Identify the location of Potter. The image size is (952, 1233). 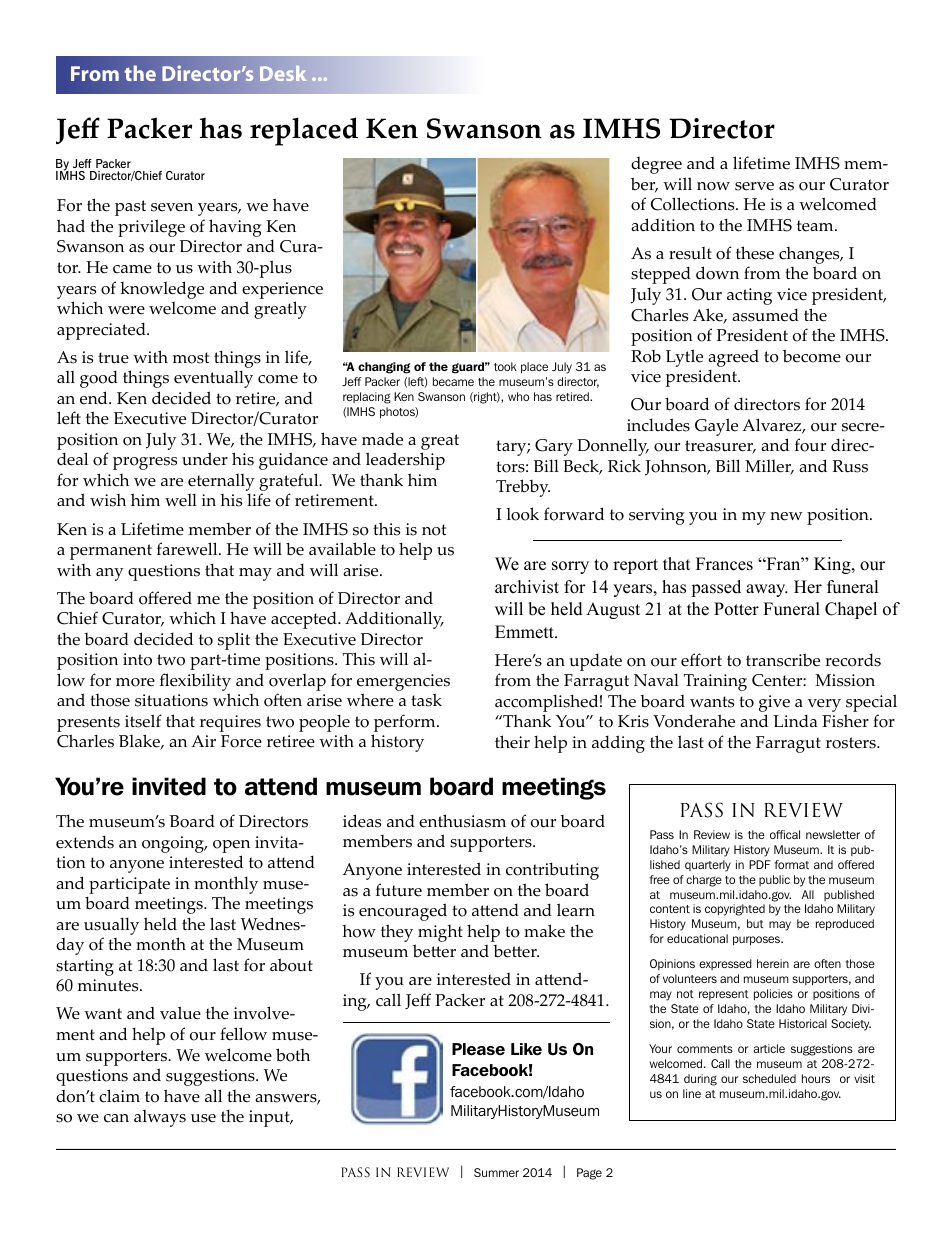
(736, 609).
